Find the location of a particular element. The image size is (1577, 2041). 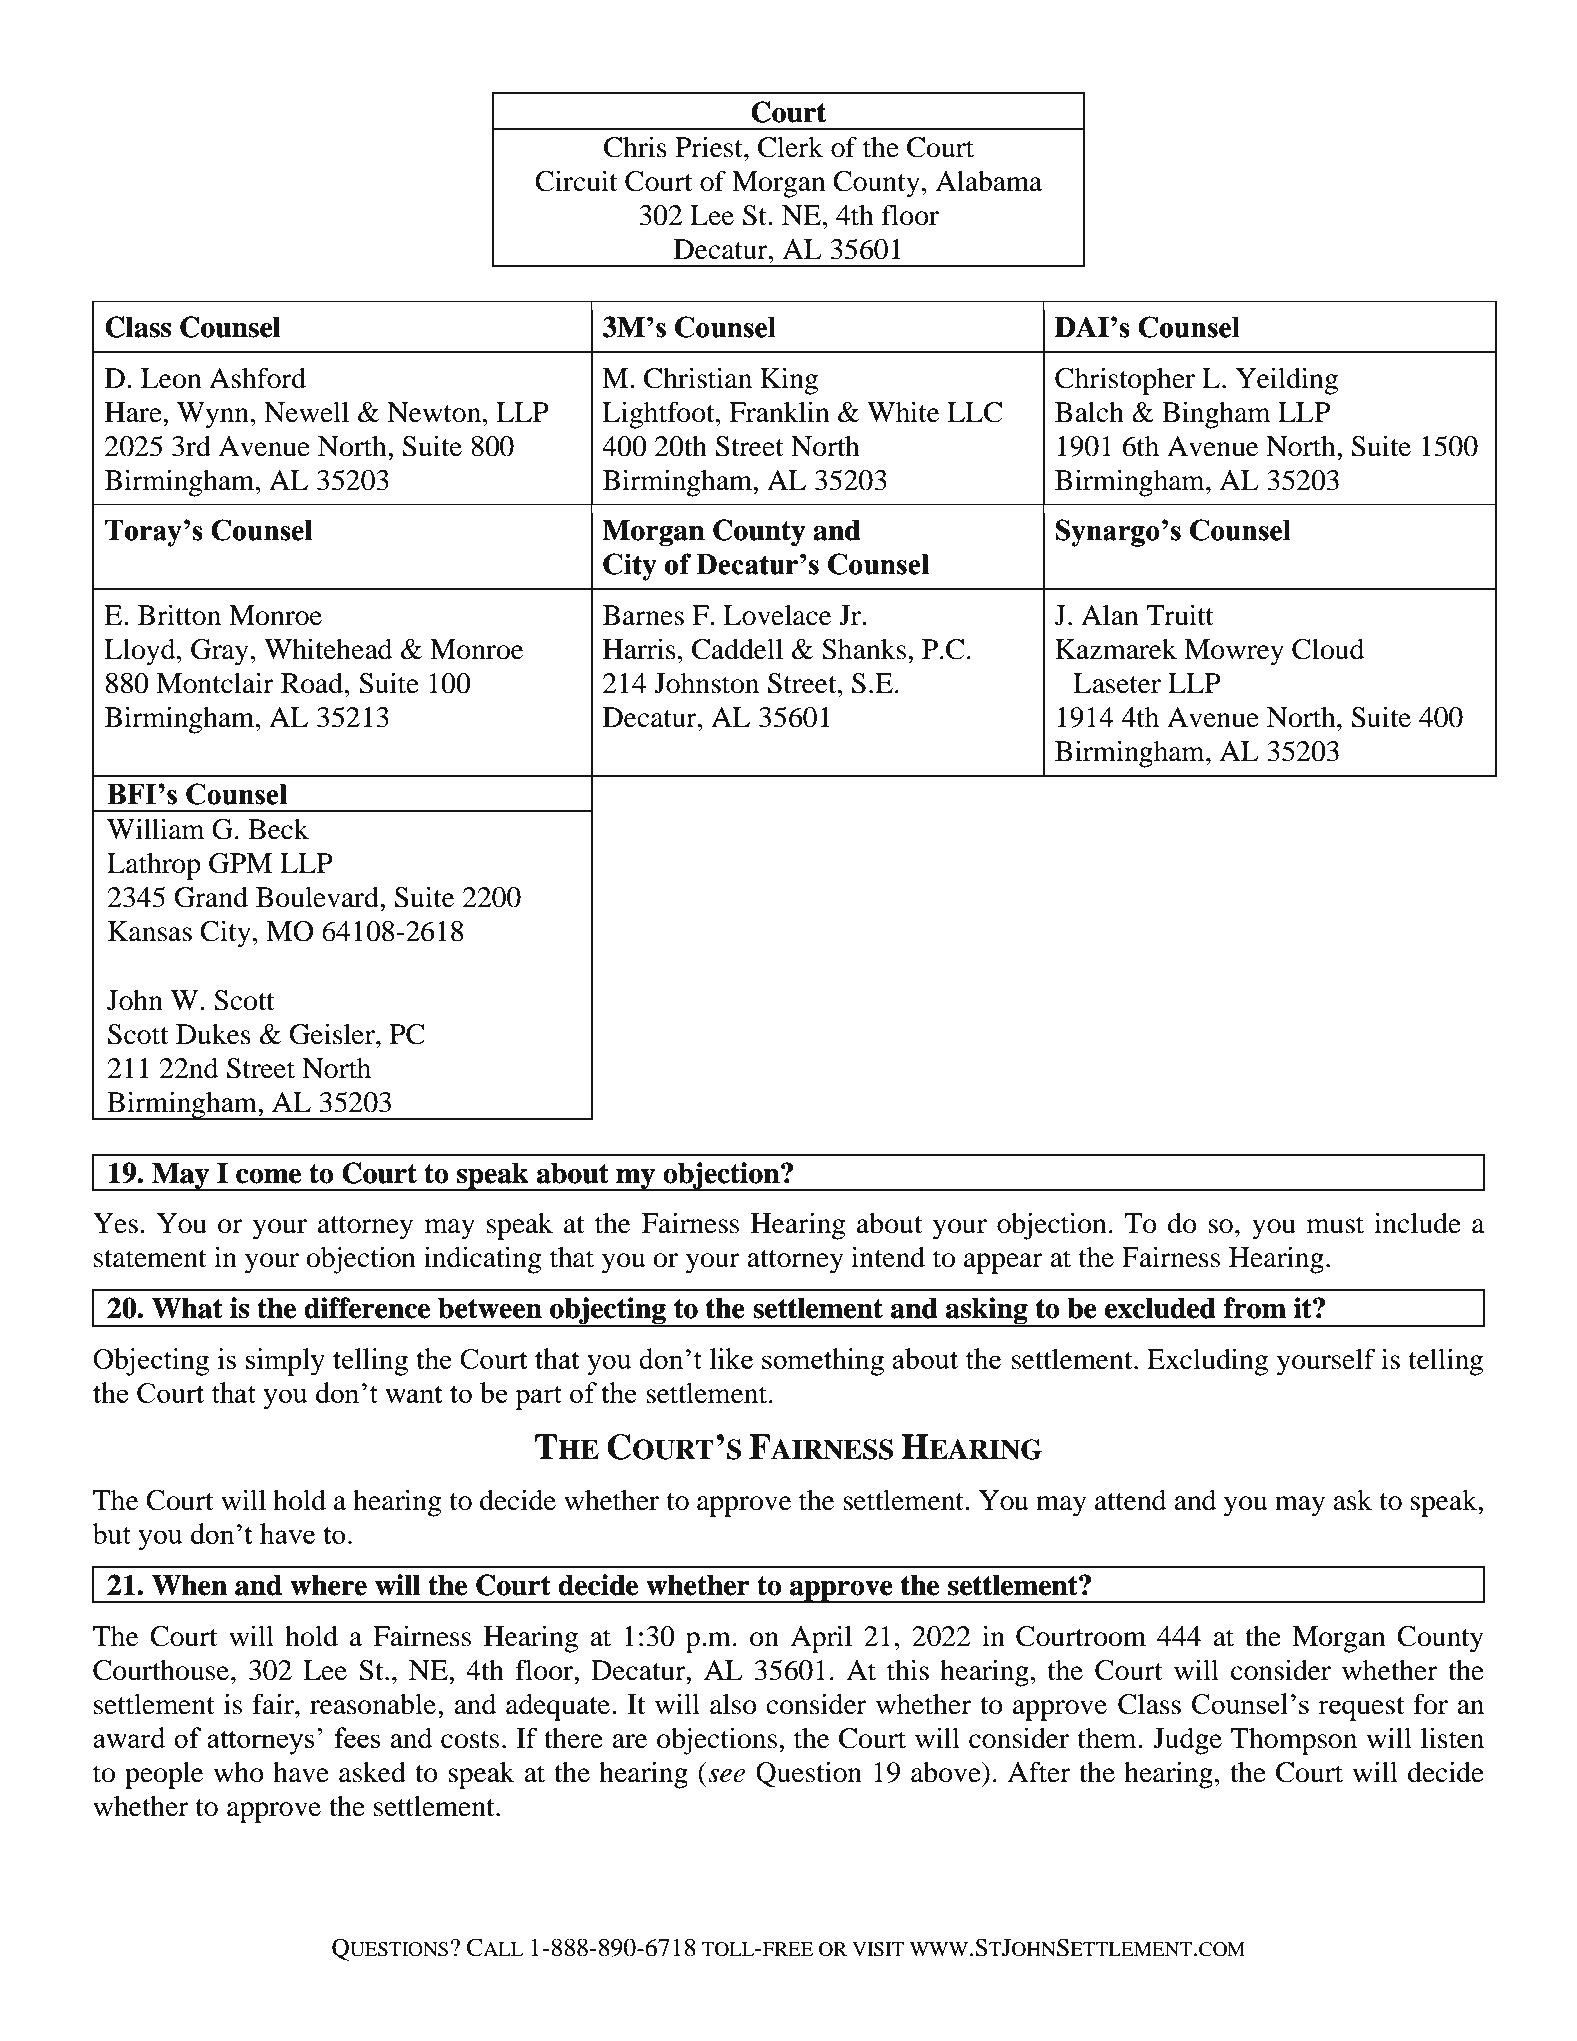

Thompson is located at coordinates (1294, 1741).
